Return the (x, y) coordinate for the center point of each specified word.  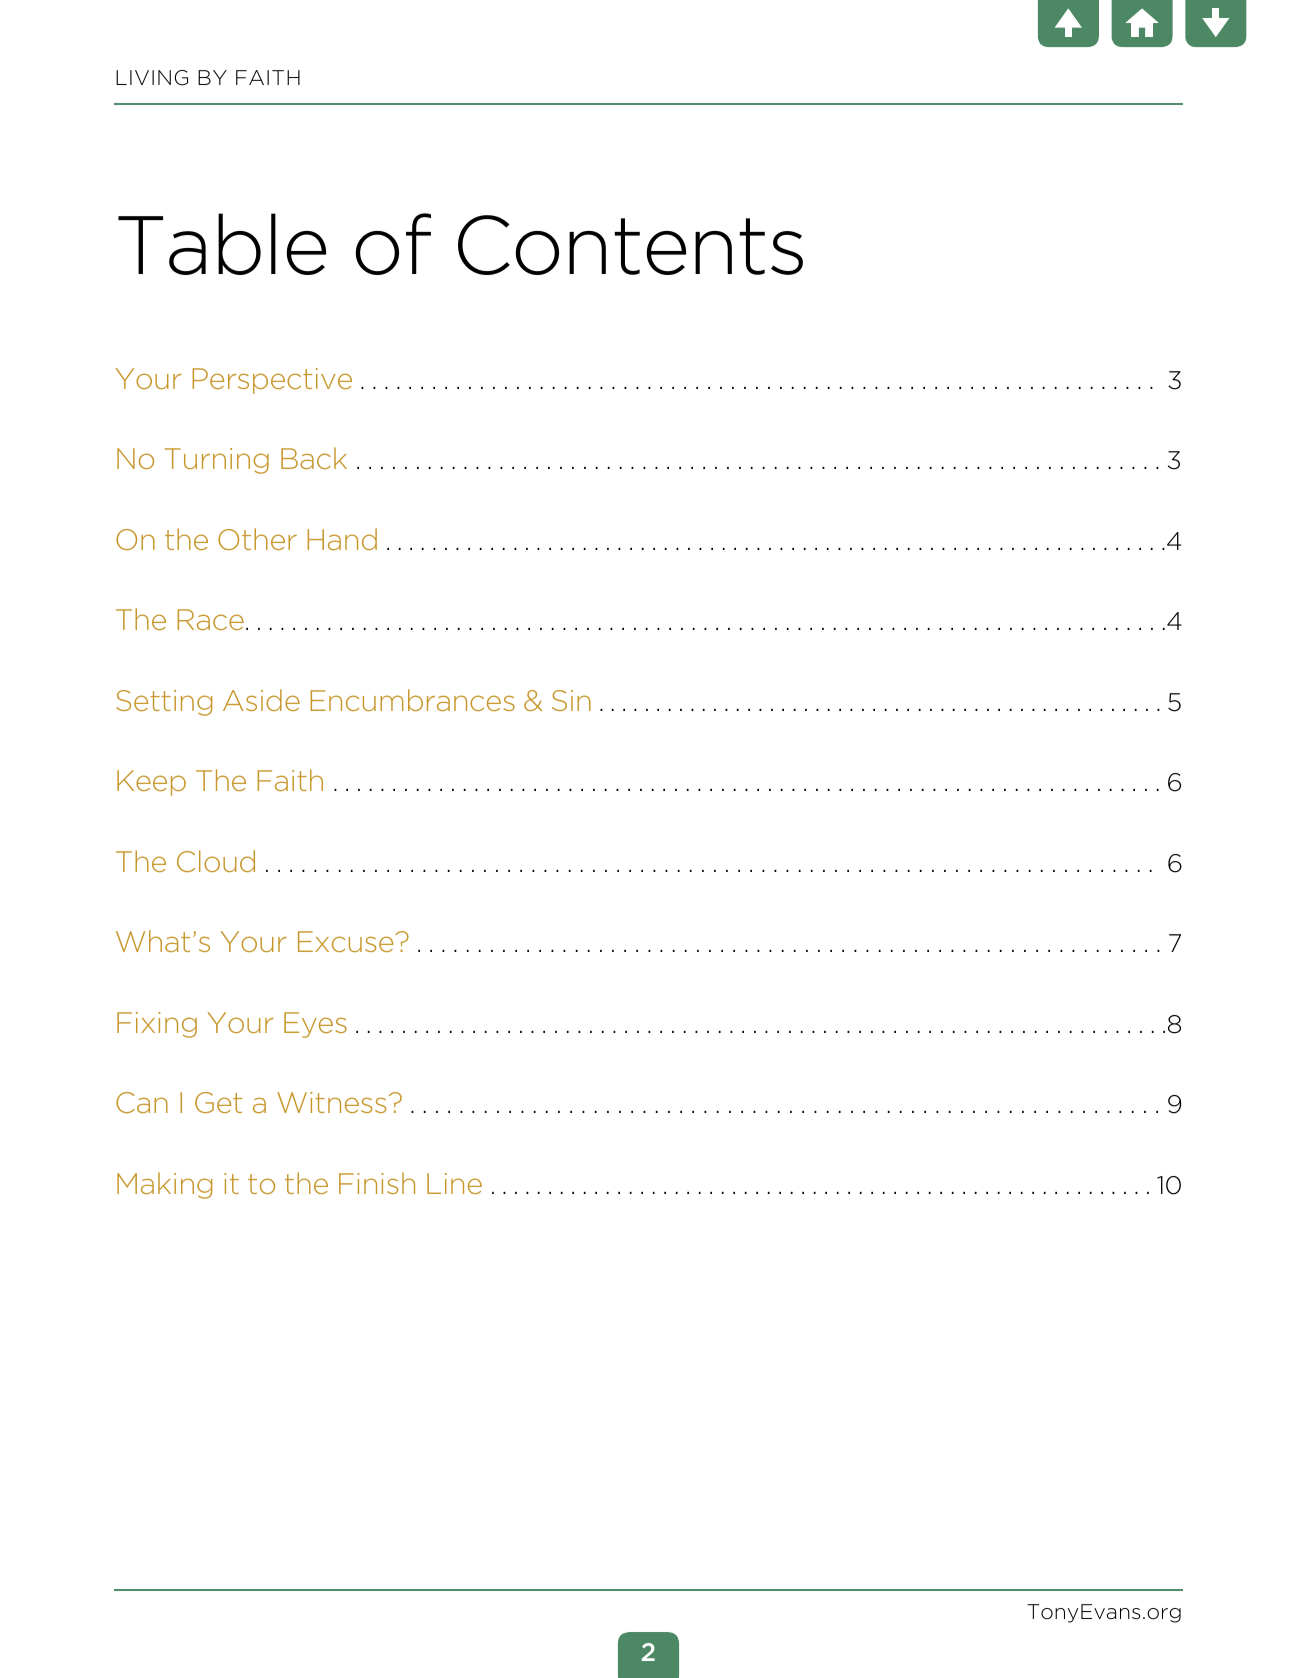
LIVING (152, 78)
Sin (571, 700)
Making (164, 1185)
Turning (217, 461)
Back (314, 458)
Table (222, 244)
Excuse (347, 941)
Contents (630, 245)
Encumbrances (412, 700)
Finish (377, 1183)
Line (454, 1183)
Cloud (216, 861)
